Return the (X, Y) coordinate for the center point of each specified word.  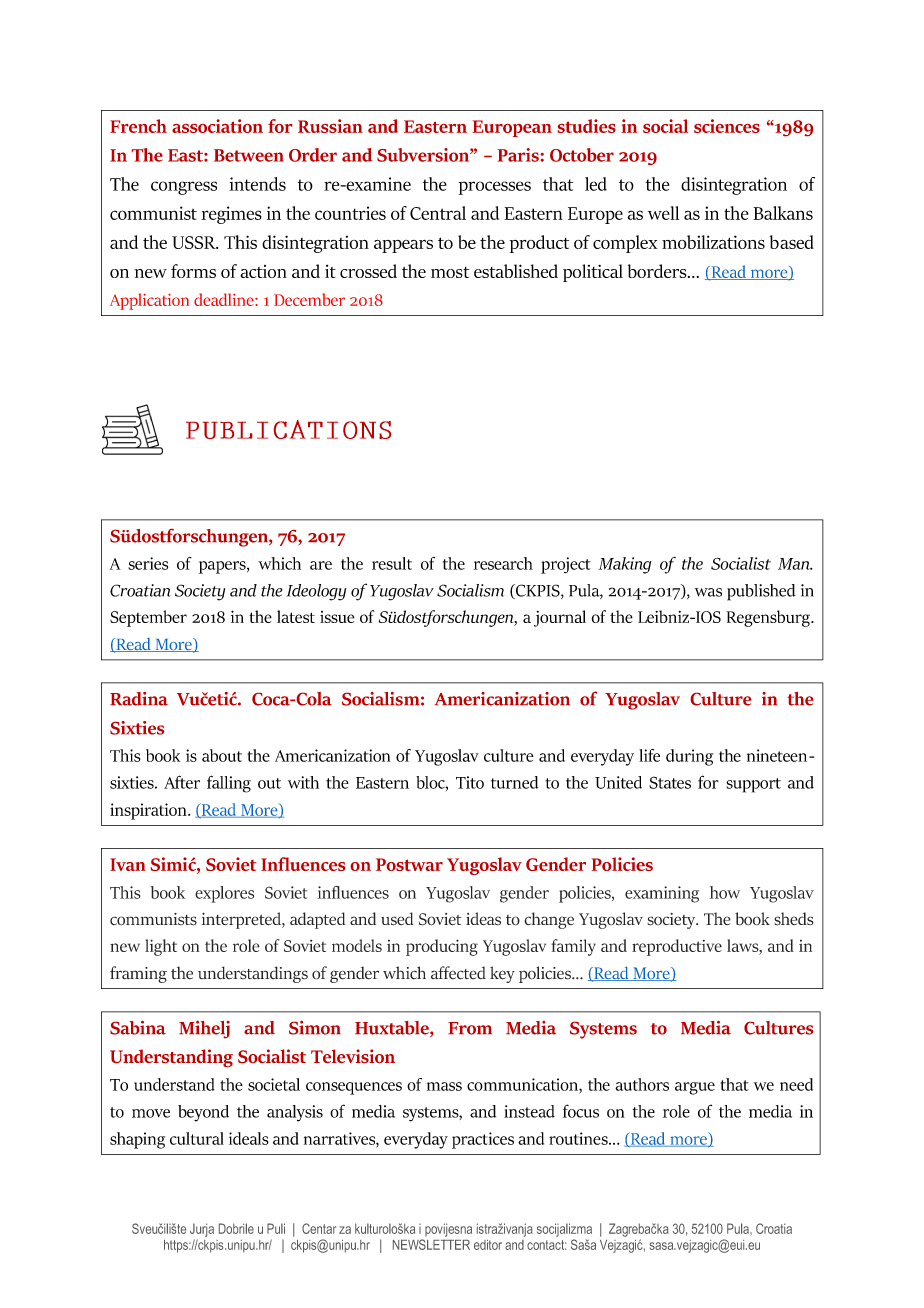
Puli (276, 1228)
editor (488, 1245)
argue (695, 1088)
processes (495, 188)
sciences (727, 126)
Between (249, 155)
